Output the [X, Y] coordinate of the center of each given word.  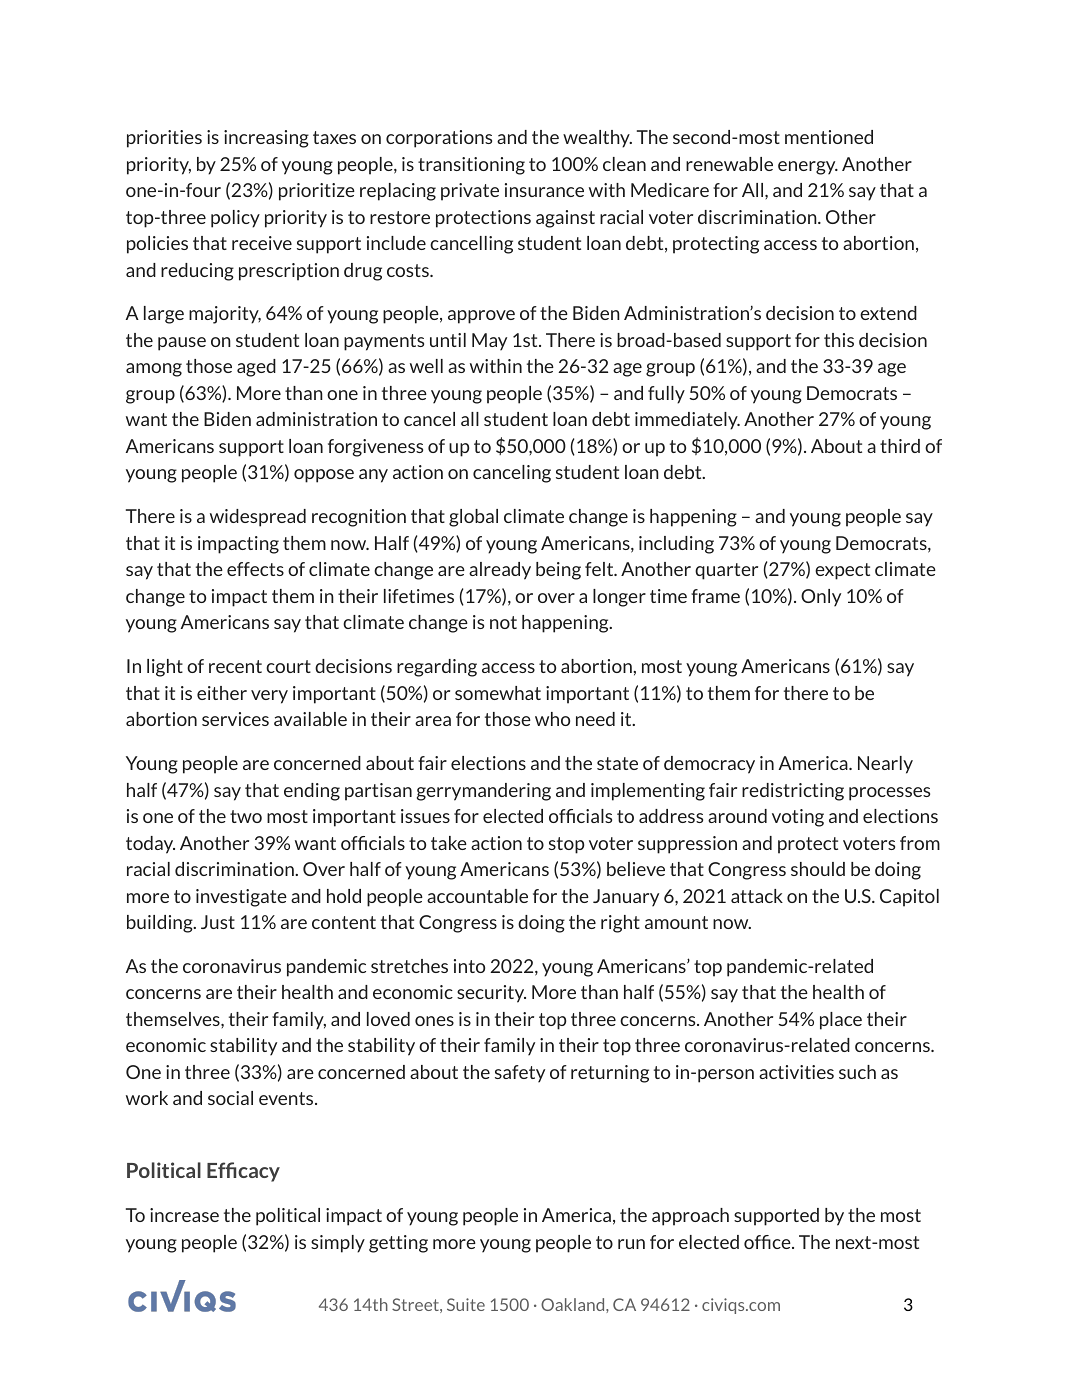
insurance [544, 190]
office [768, 1242]
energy [808, 168]
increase [184, 1215]
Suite [466, 1304]
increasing [266, 139]
